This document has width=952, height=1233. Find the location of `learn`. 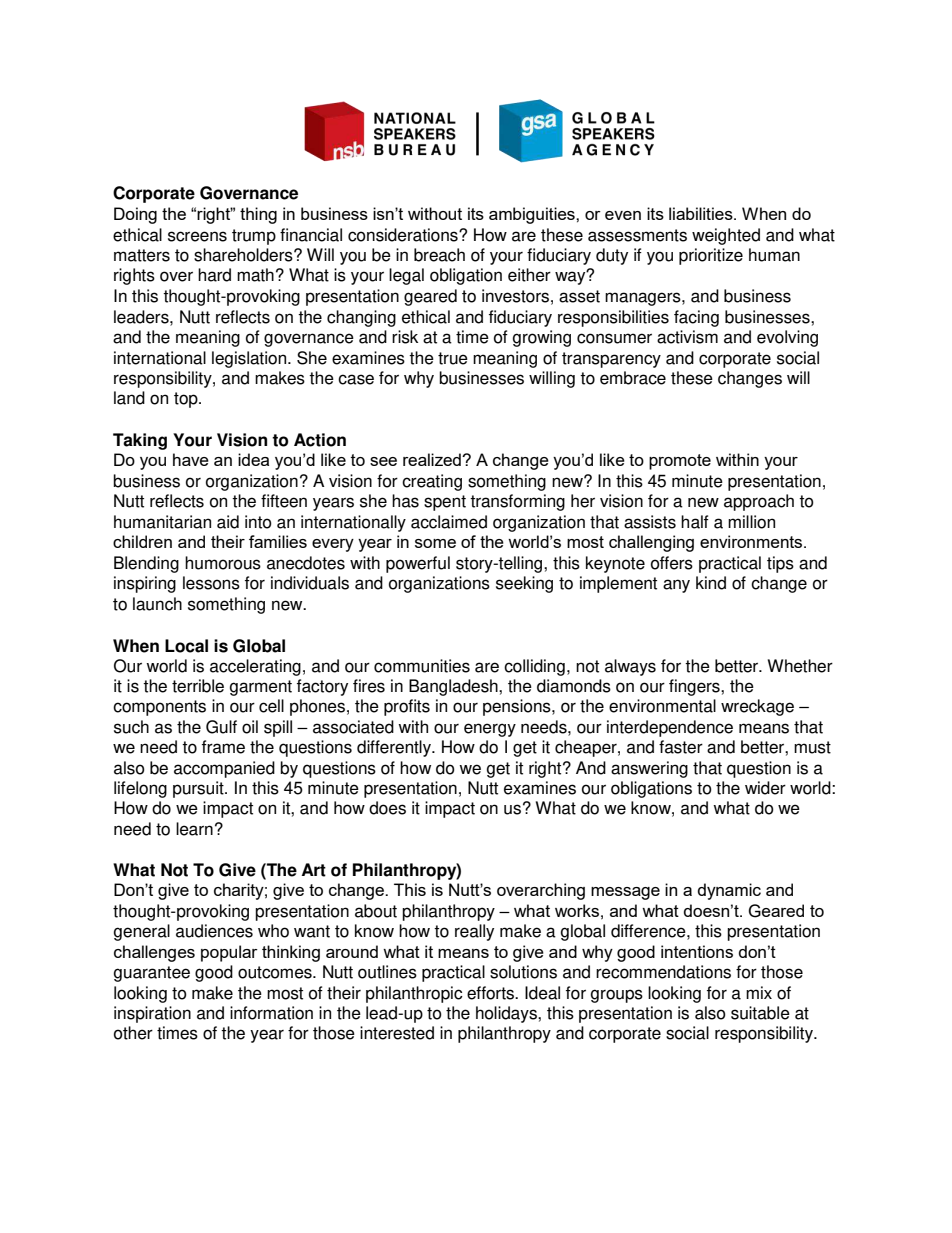

learn is located at coordinates (194, 829).
